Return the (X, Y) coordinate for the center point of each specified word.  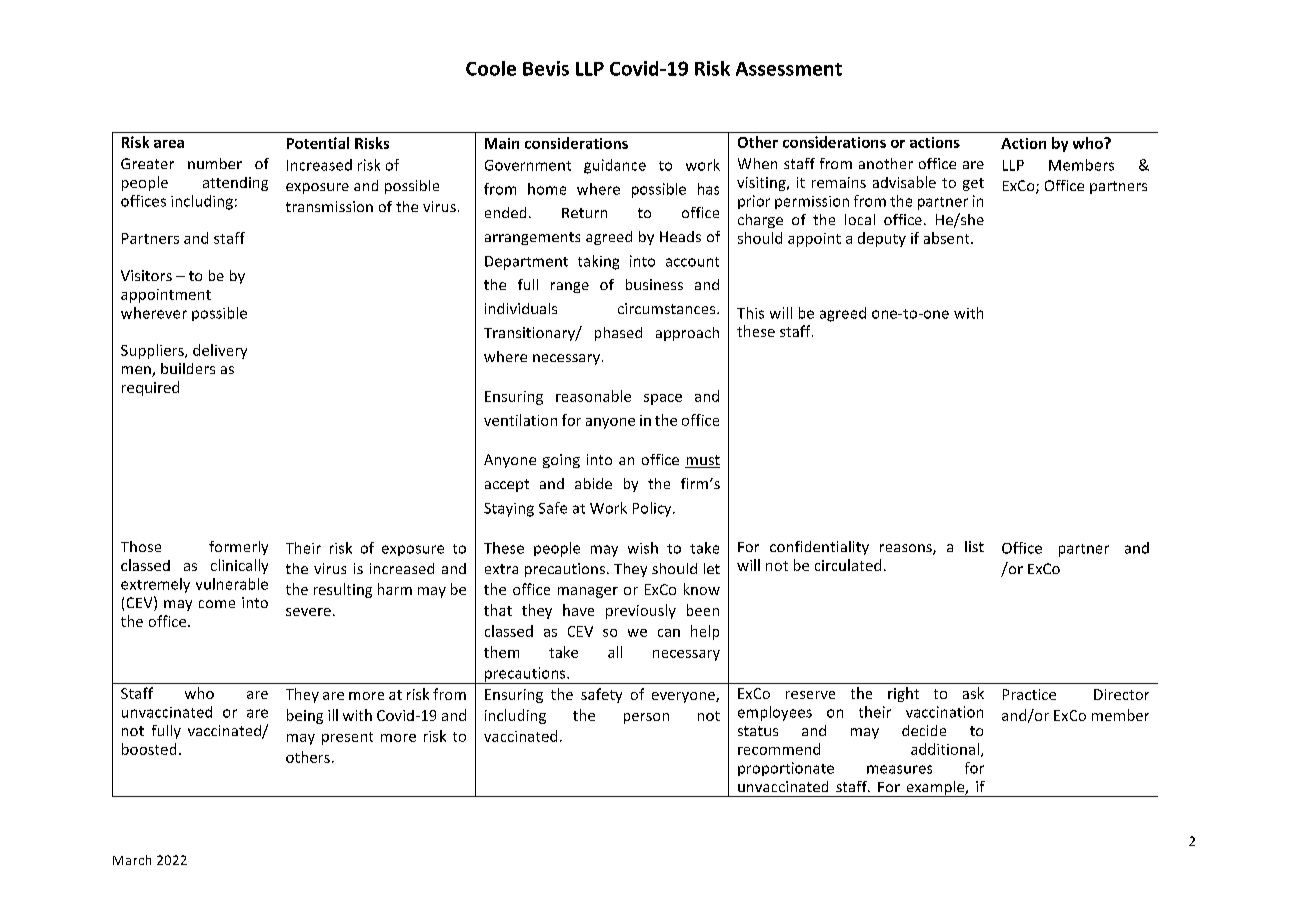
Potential (318, 143)
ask (973, 693)
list (974, 546)
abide (593, 483)
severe (308, 612)
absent (948, 238)
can (669, 633)
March (132, 860)
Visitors (146, 275)
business (654, 284)
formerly (238, 548)
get (973, 184)
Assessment (789, 69)
